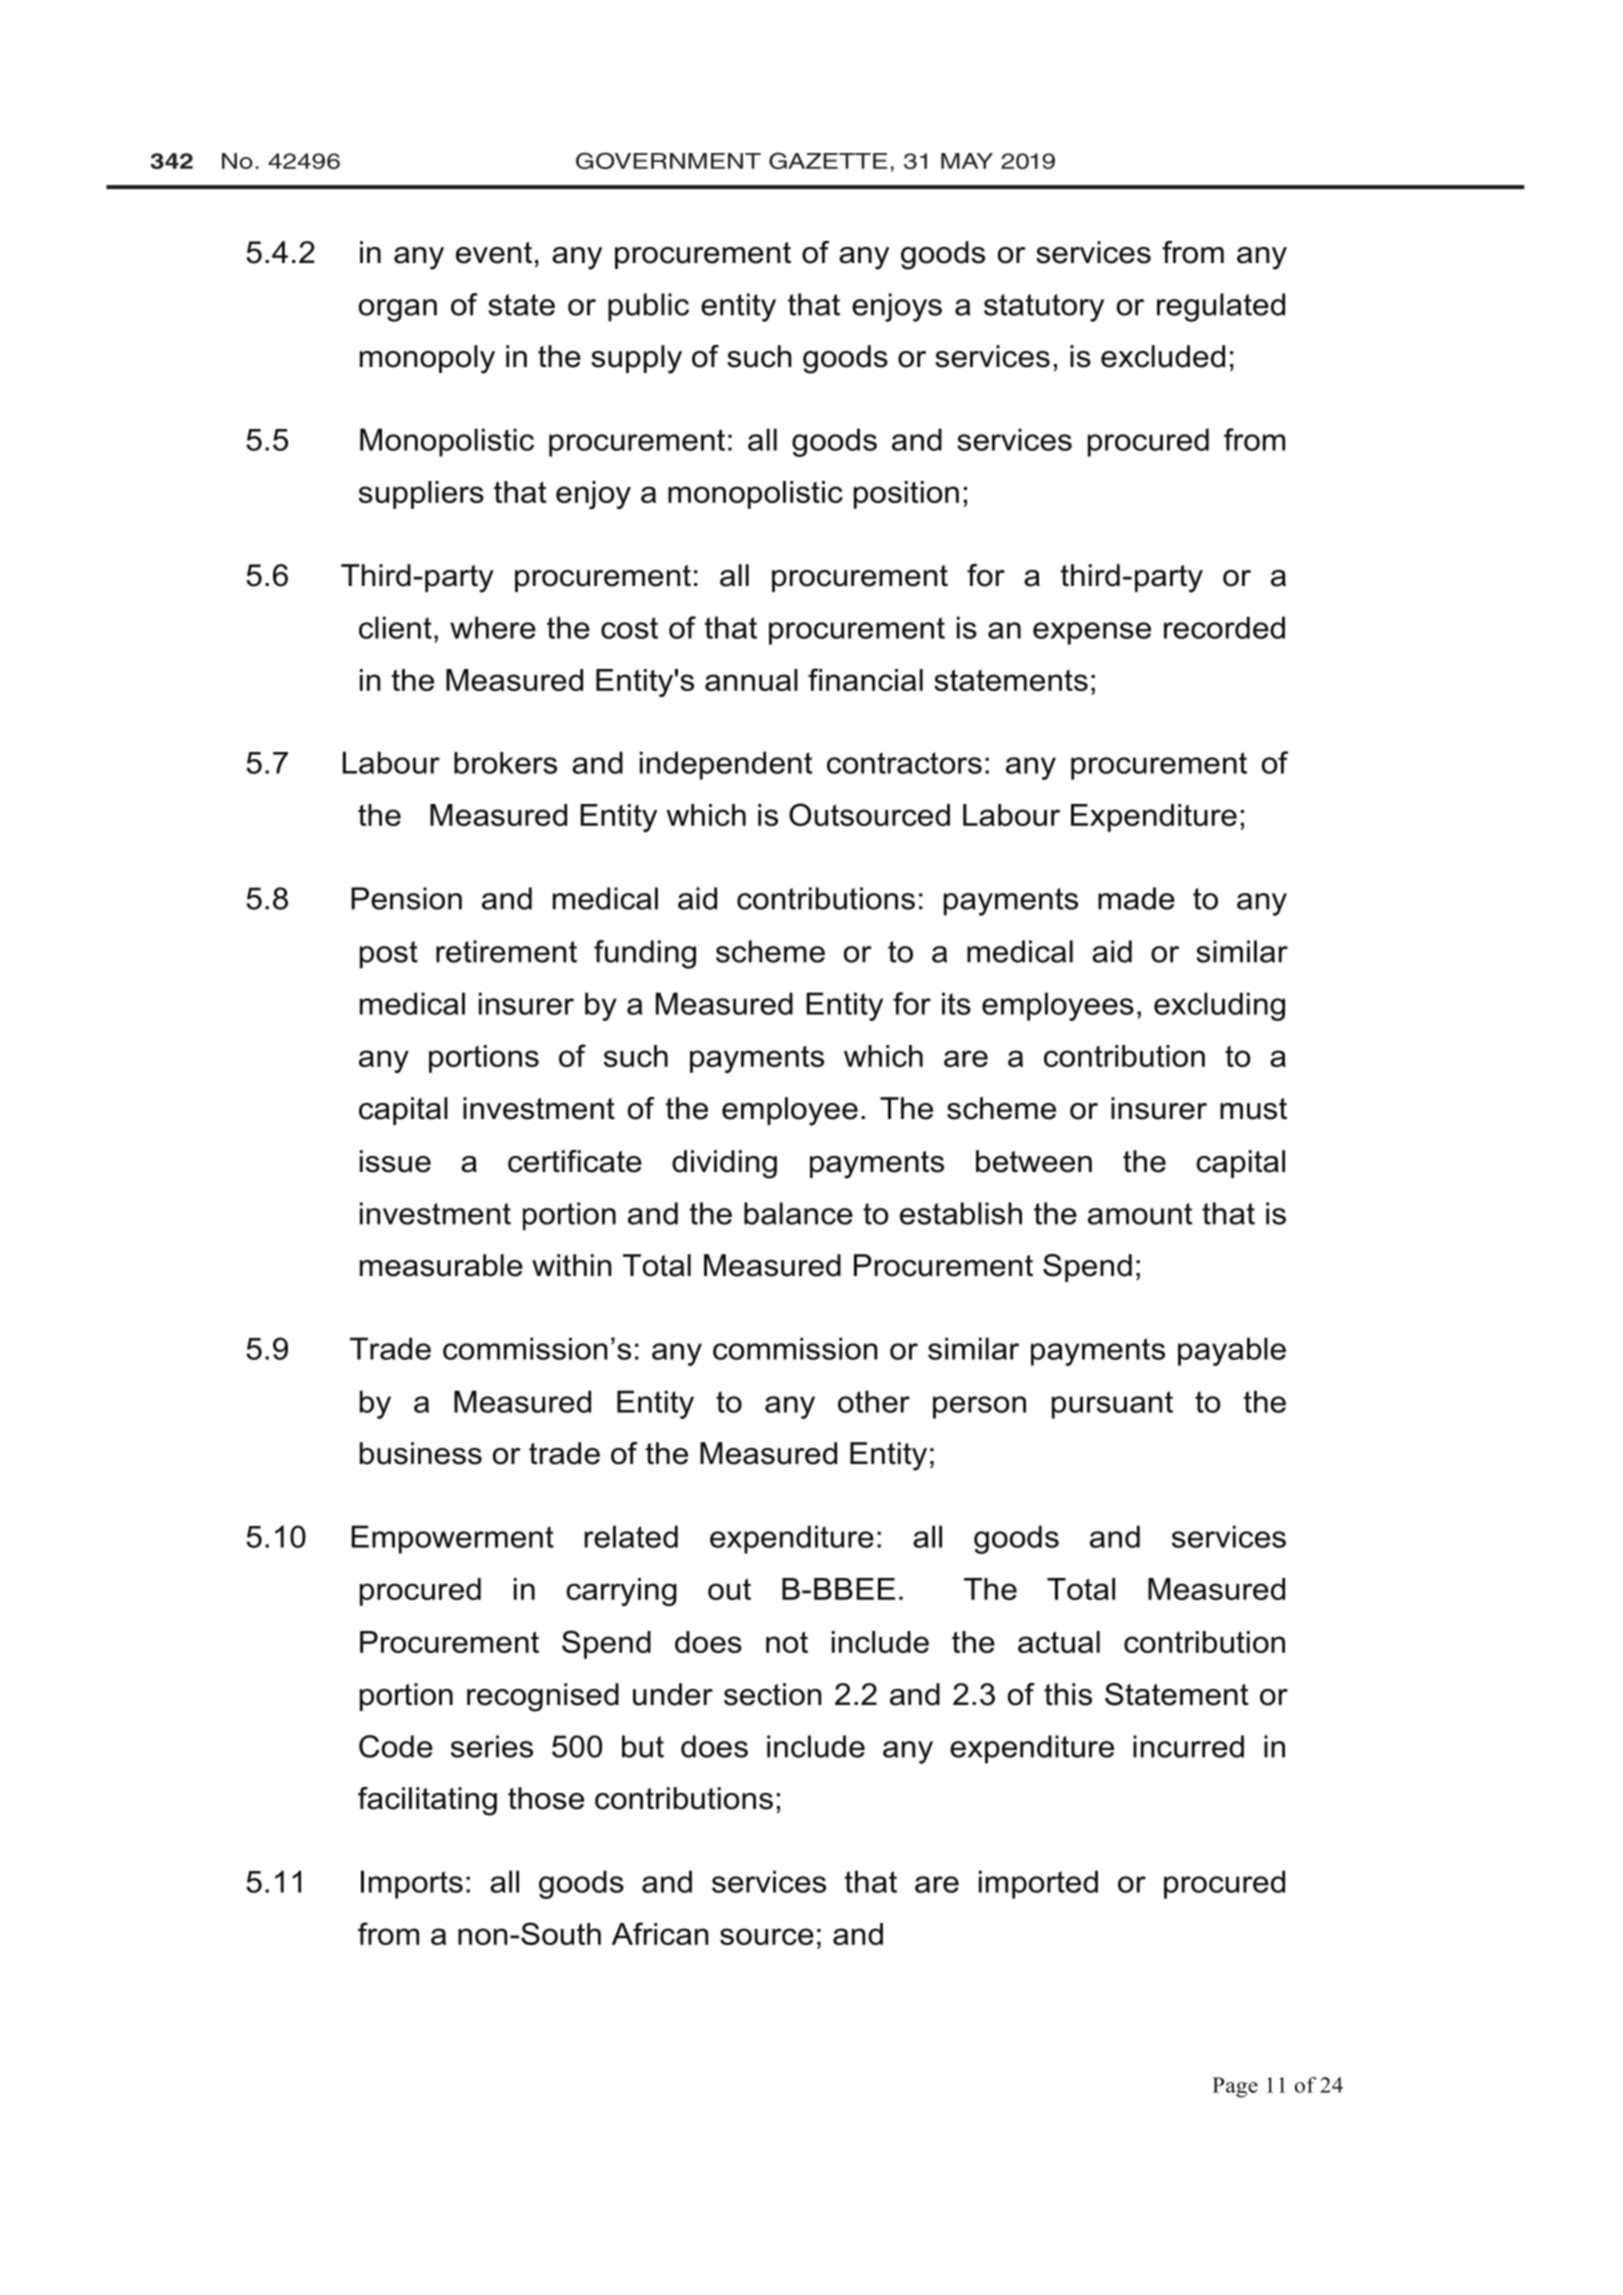 The width and height of the document is (1623, 2295). What do you see at coordinates (828, 160) in the document?
I see `GAZETTE` at bounding box center [828, 160].
